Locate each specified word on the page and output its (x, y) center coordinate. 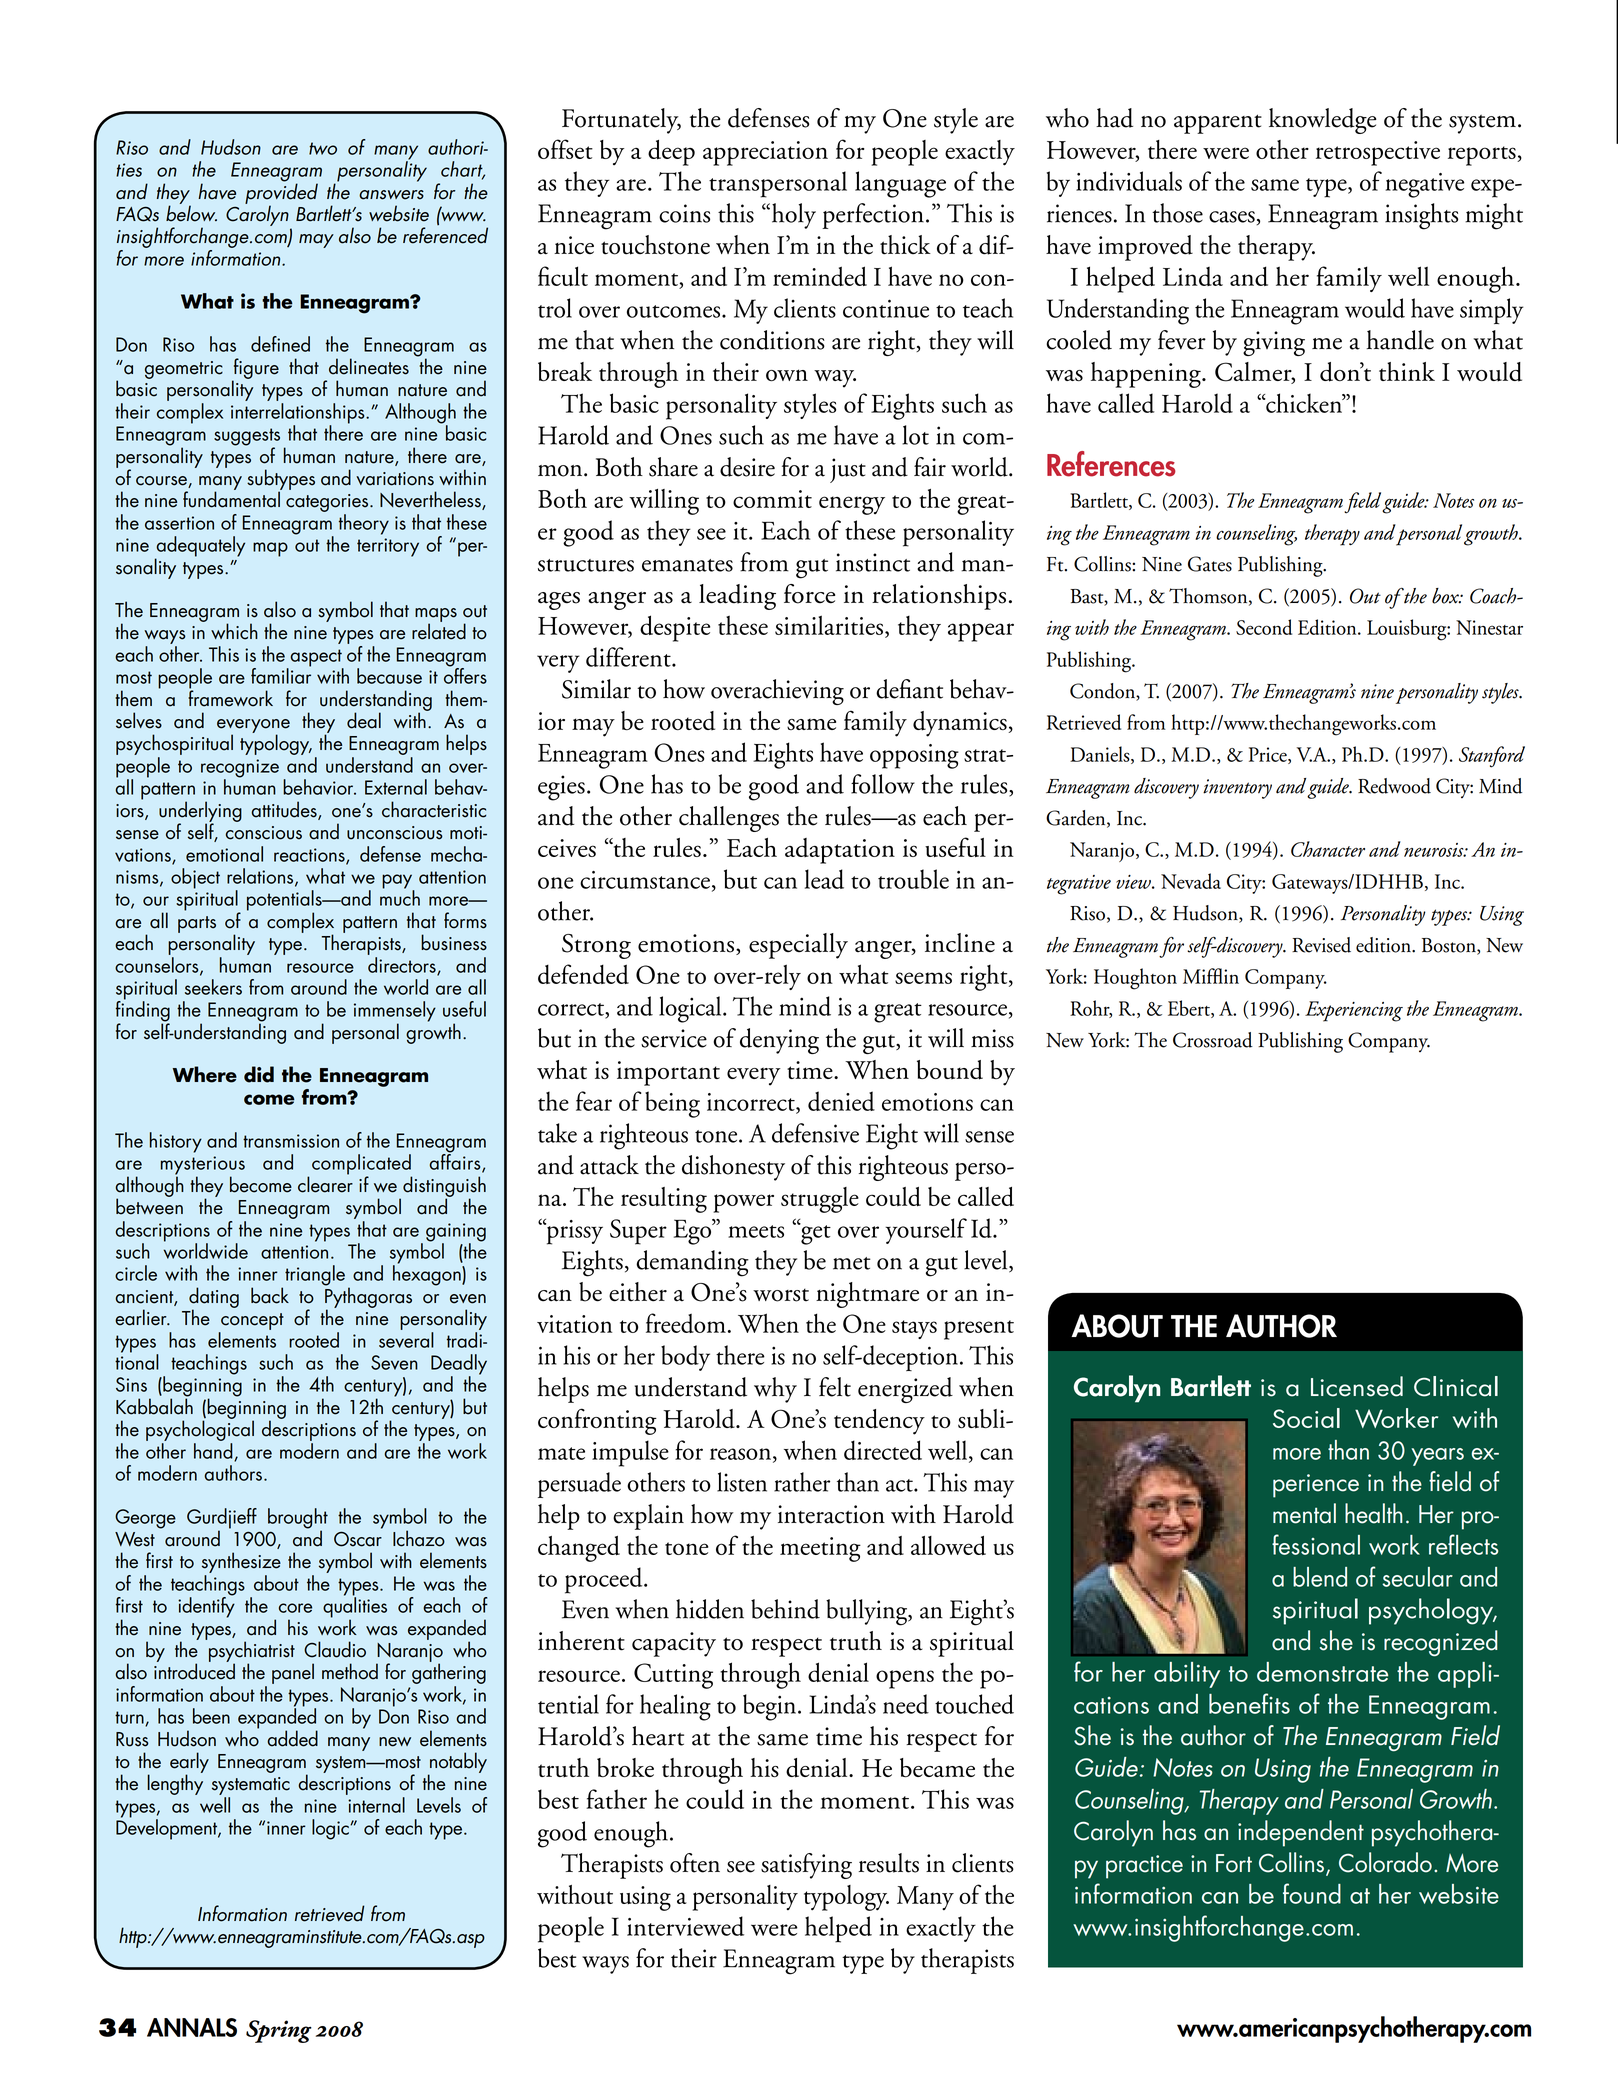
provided (281, 193)
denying (779, 1041)
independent (1301, 1833)
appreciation (765, 153)
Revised (1321, 945)
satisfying (806, 1866)
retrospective (1378, 153)
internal (376, 1805)
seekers (213, 987)
